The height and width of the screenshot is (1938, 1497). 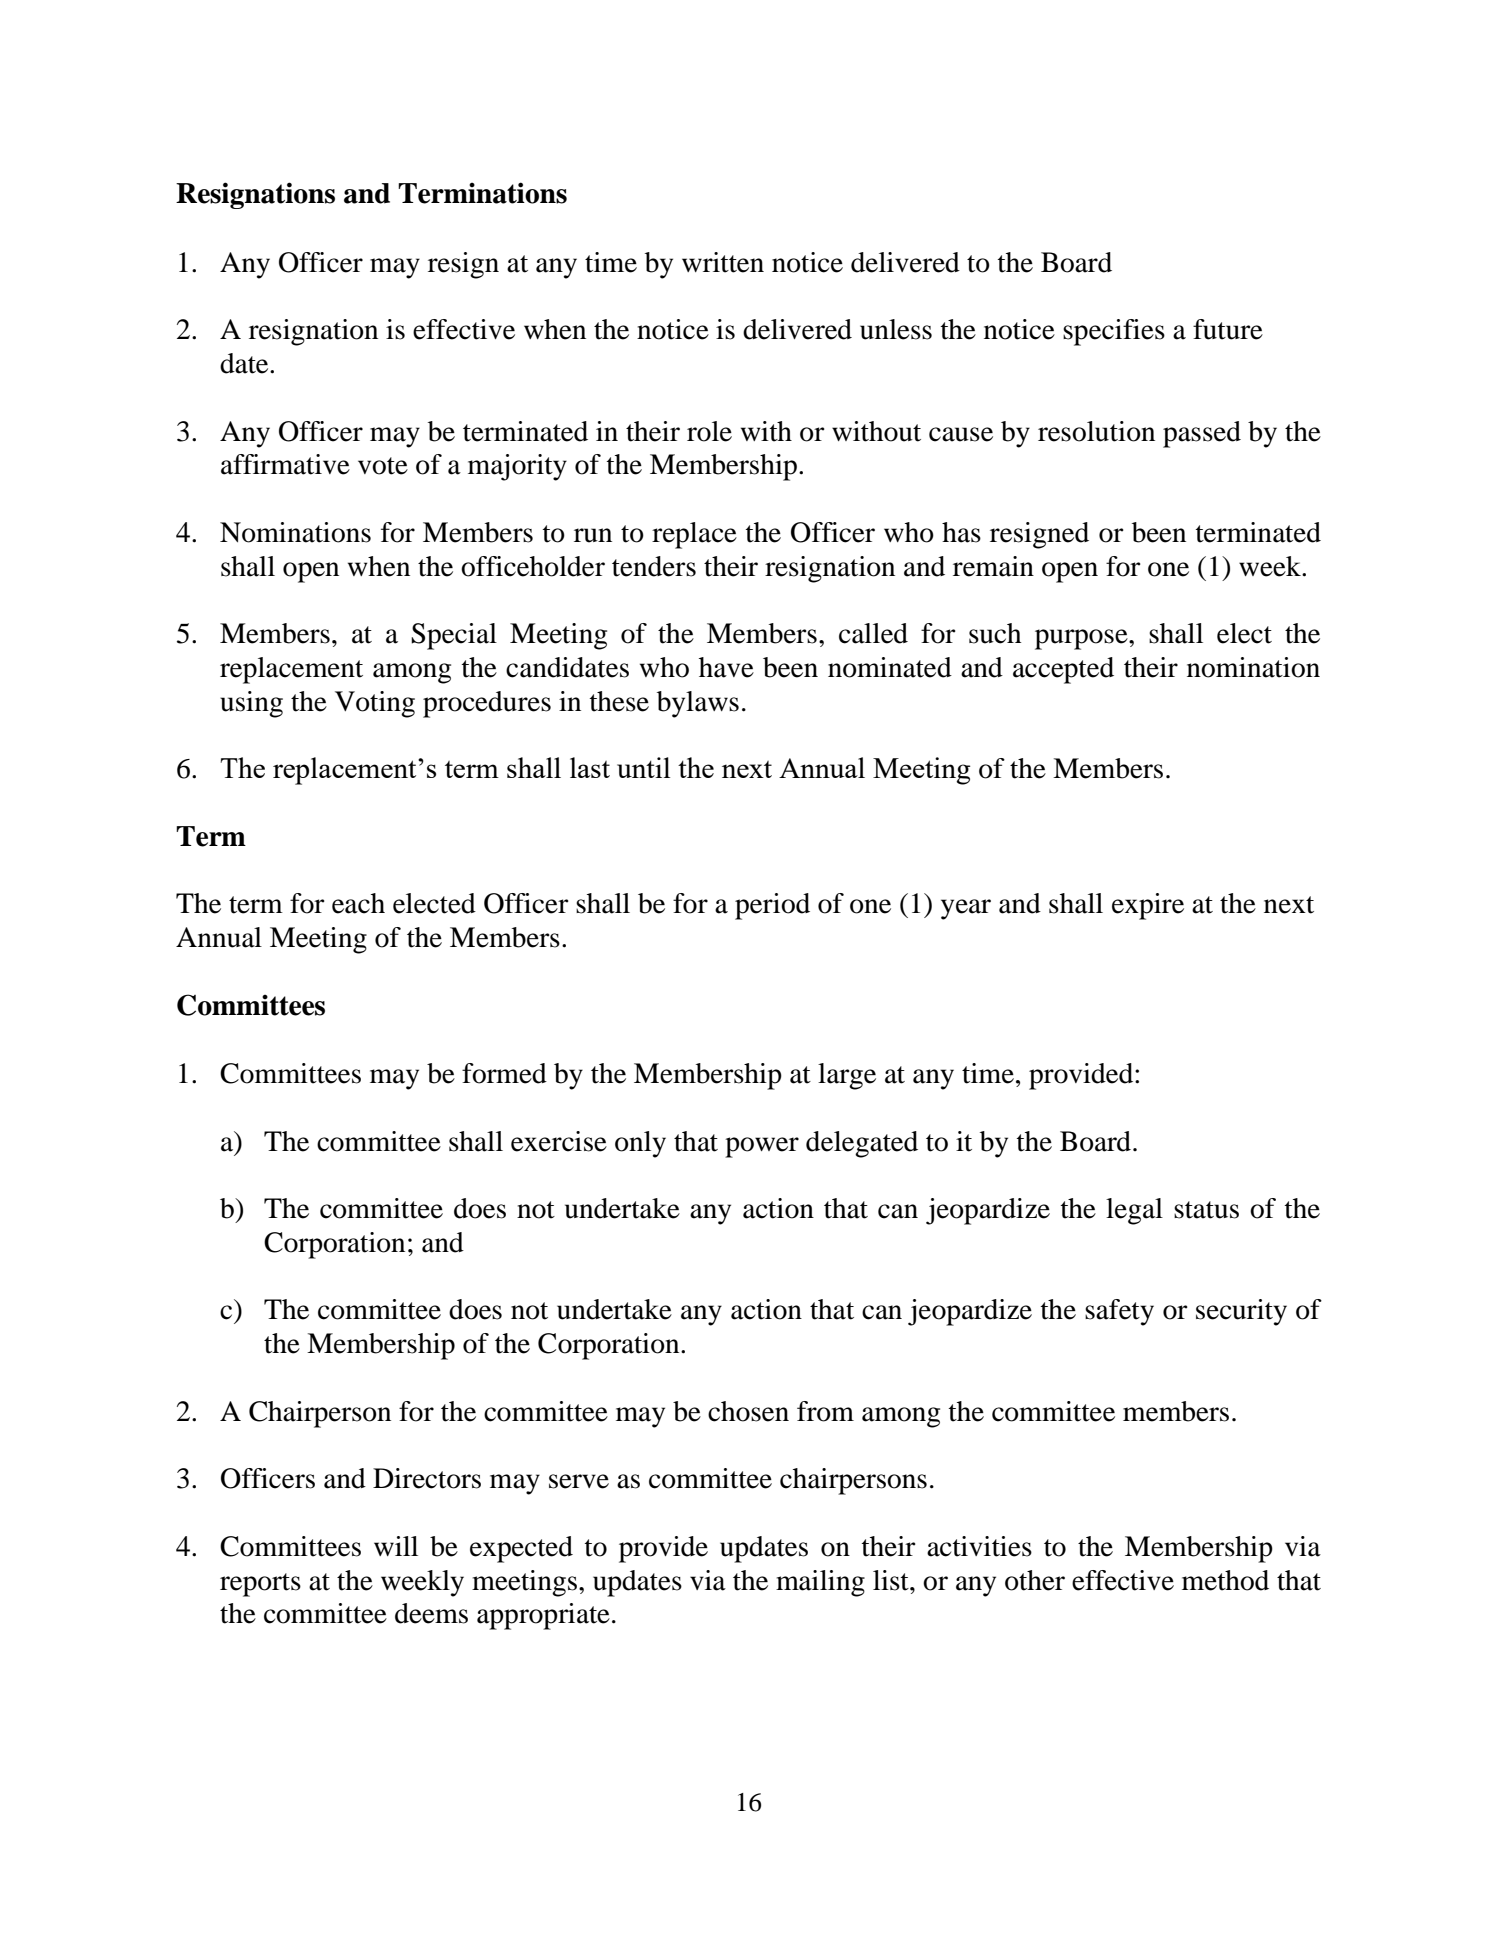 I want to click on purpose, so click(x=1082, y=639).
